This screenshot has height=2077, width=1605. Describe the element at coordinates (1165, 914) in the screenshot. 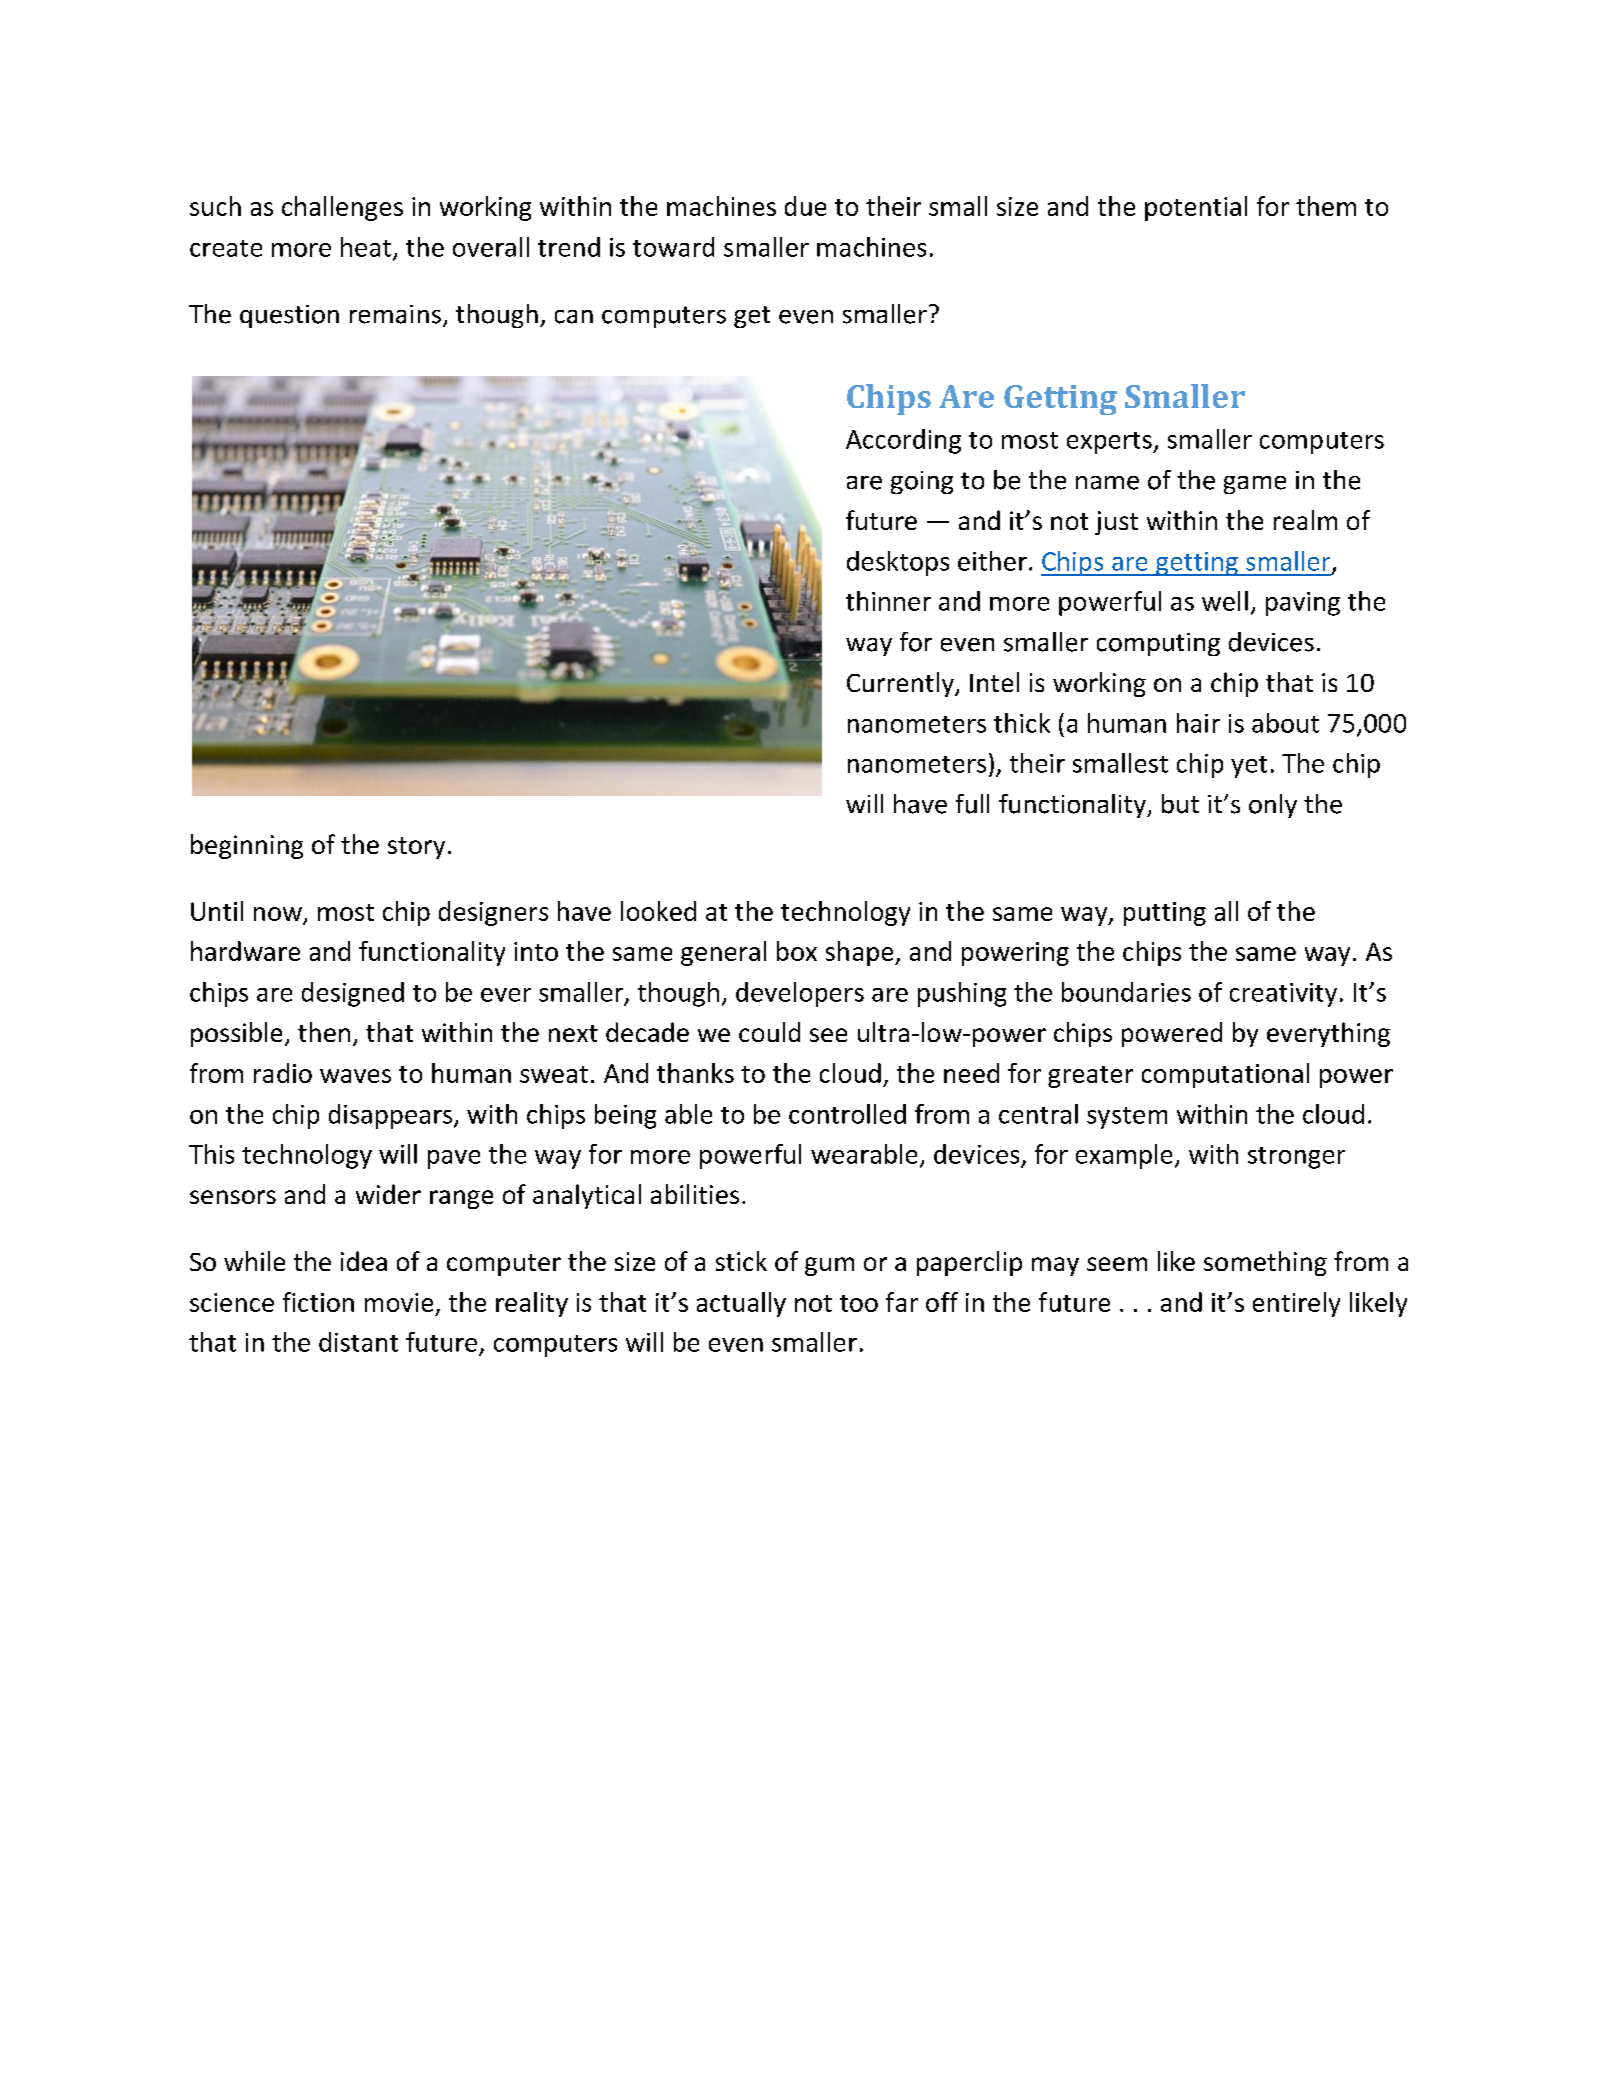

I see `putting` at that location.
